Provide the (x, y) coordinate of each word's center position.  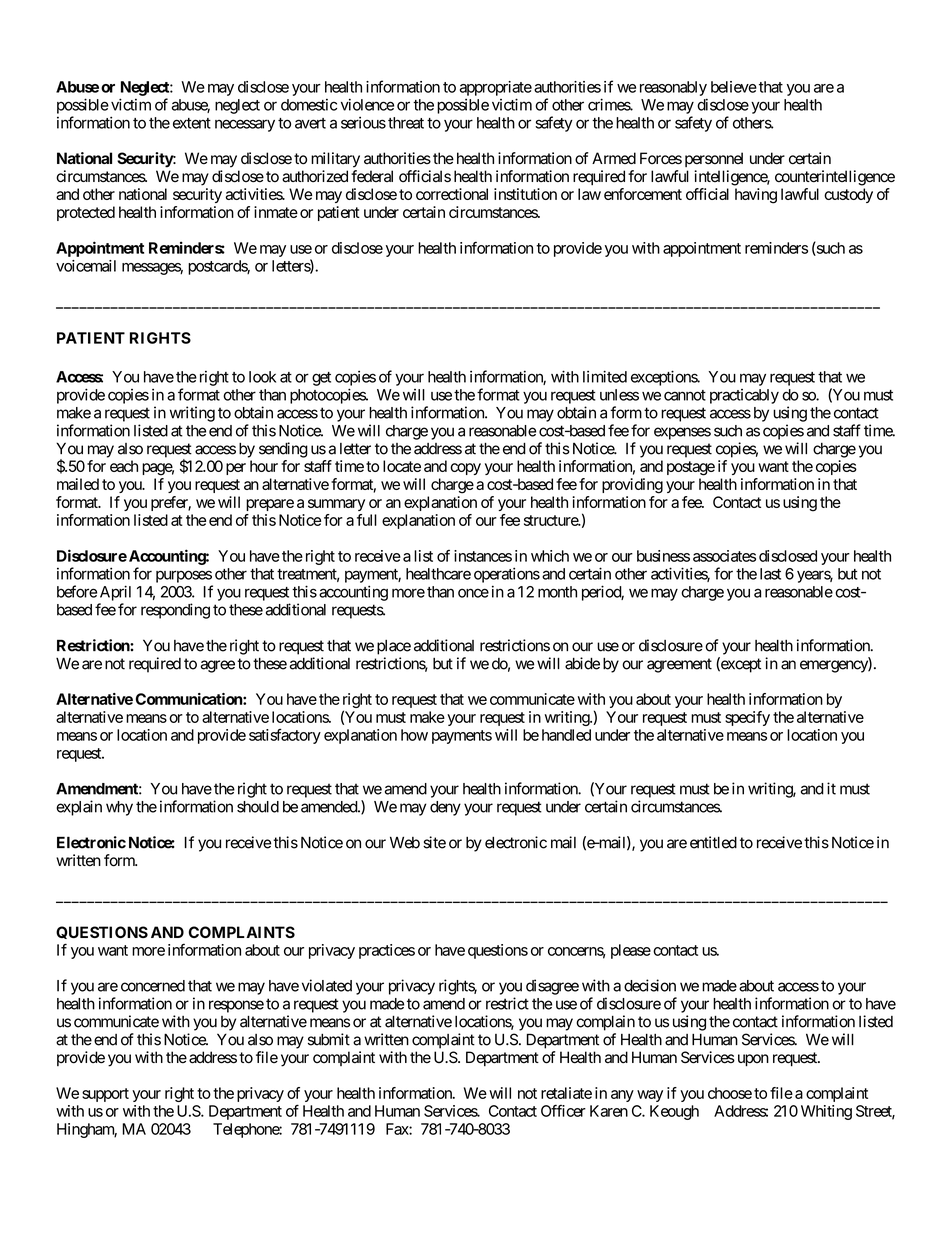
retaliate (566, 1093)
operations (507, 575)
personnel (714, 159)
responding (175, 611)
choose (730, 1093)
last (770, 574)
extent (192, 123)
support (105, 1095)
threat (406, 123)
